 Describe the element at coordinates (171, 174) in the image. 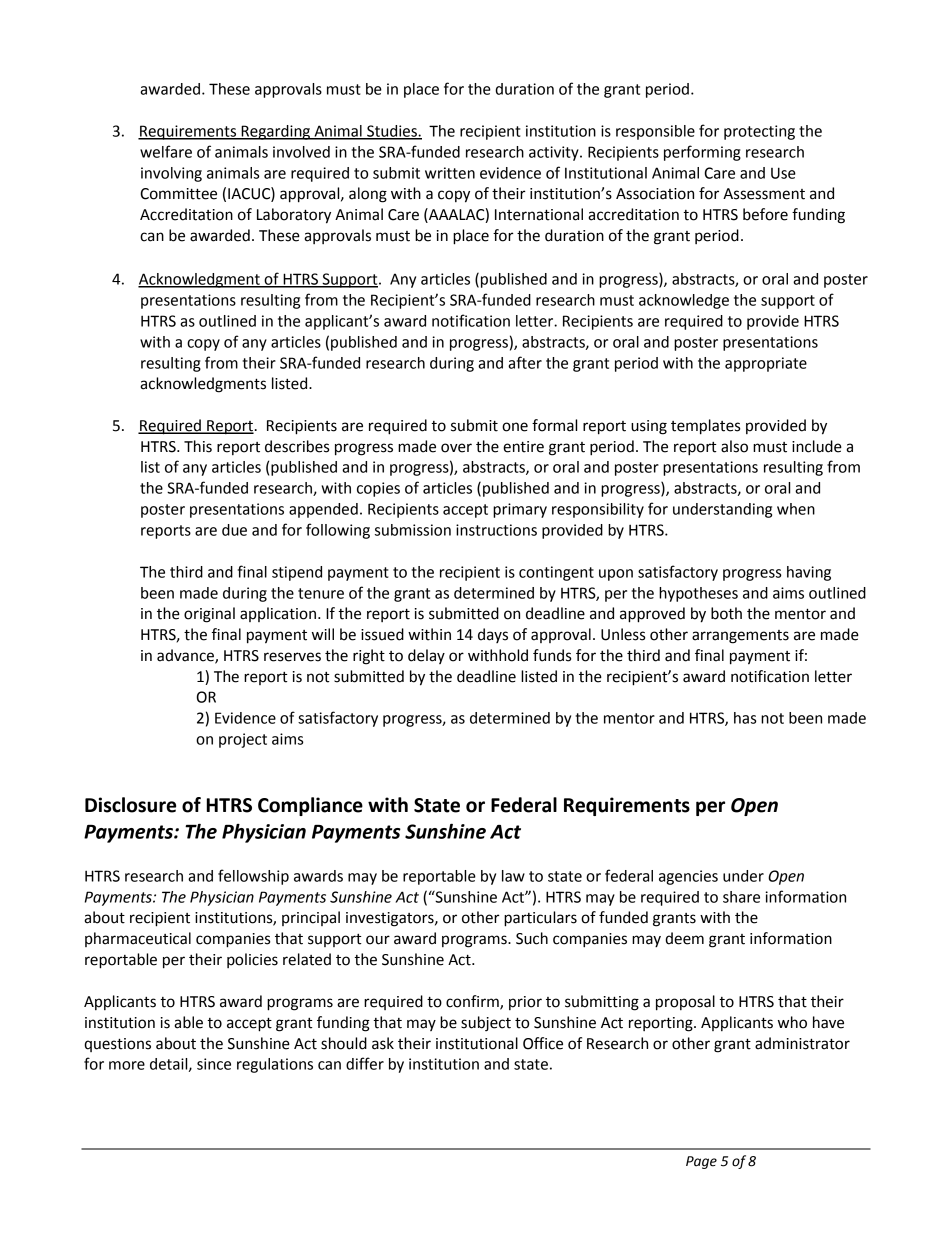

I see `involving` at that location.
